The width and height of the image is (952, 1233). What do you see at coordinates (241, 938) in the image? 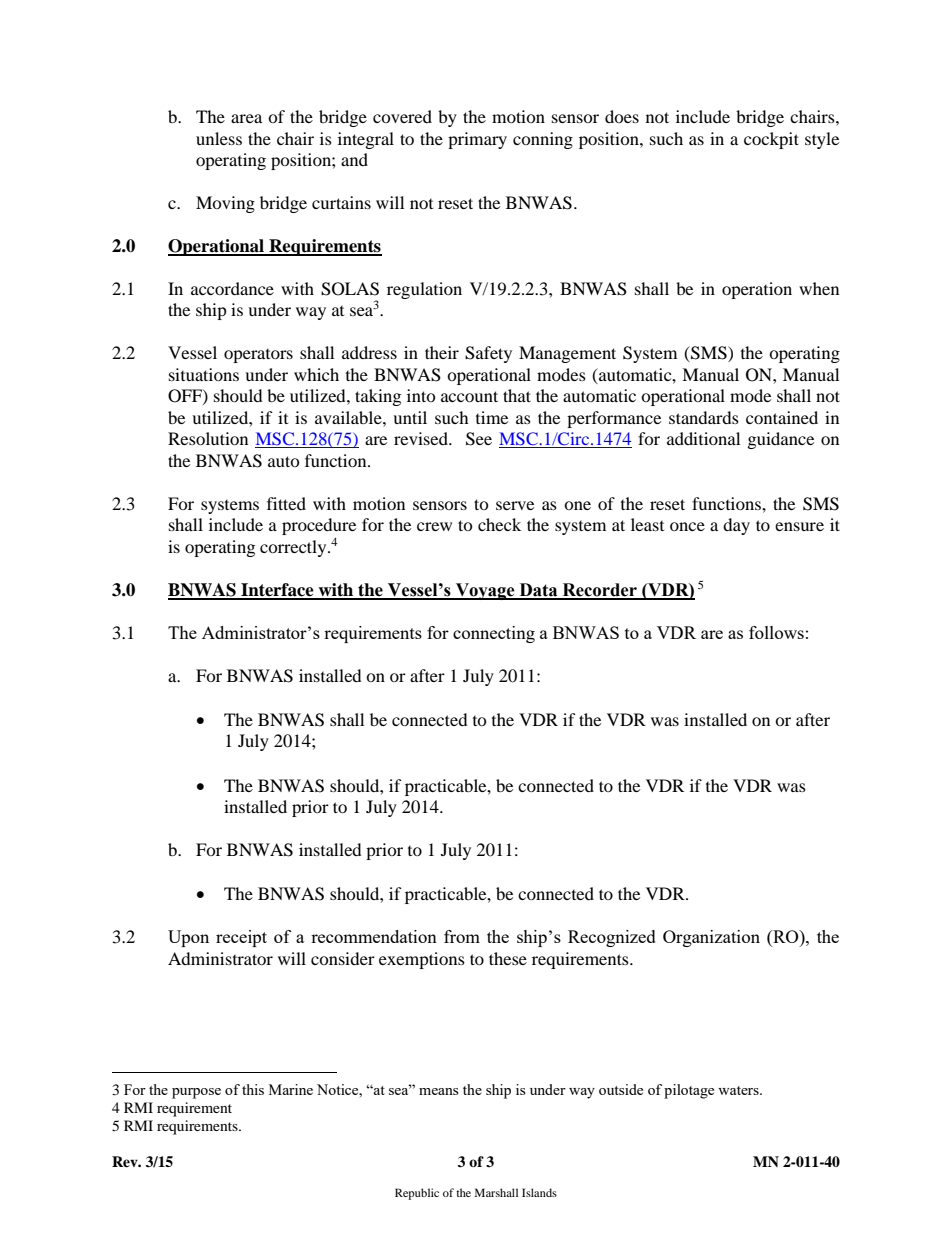
I see `receipt` at bounding box center [241, 938].
